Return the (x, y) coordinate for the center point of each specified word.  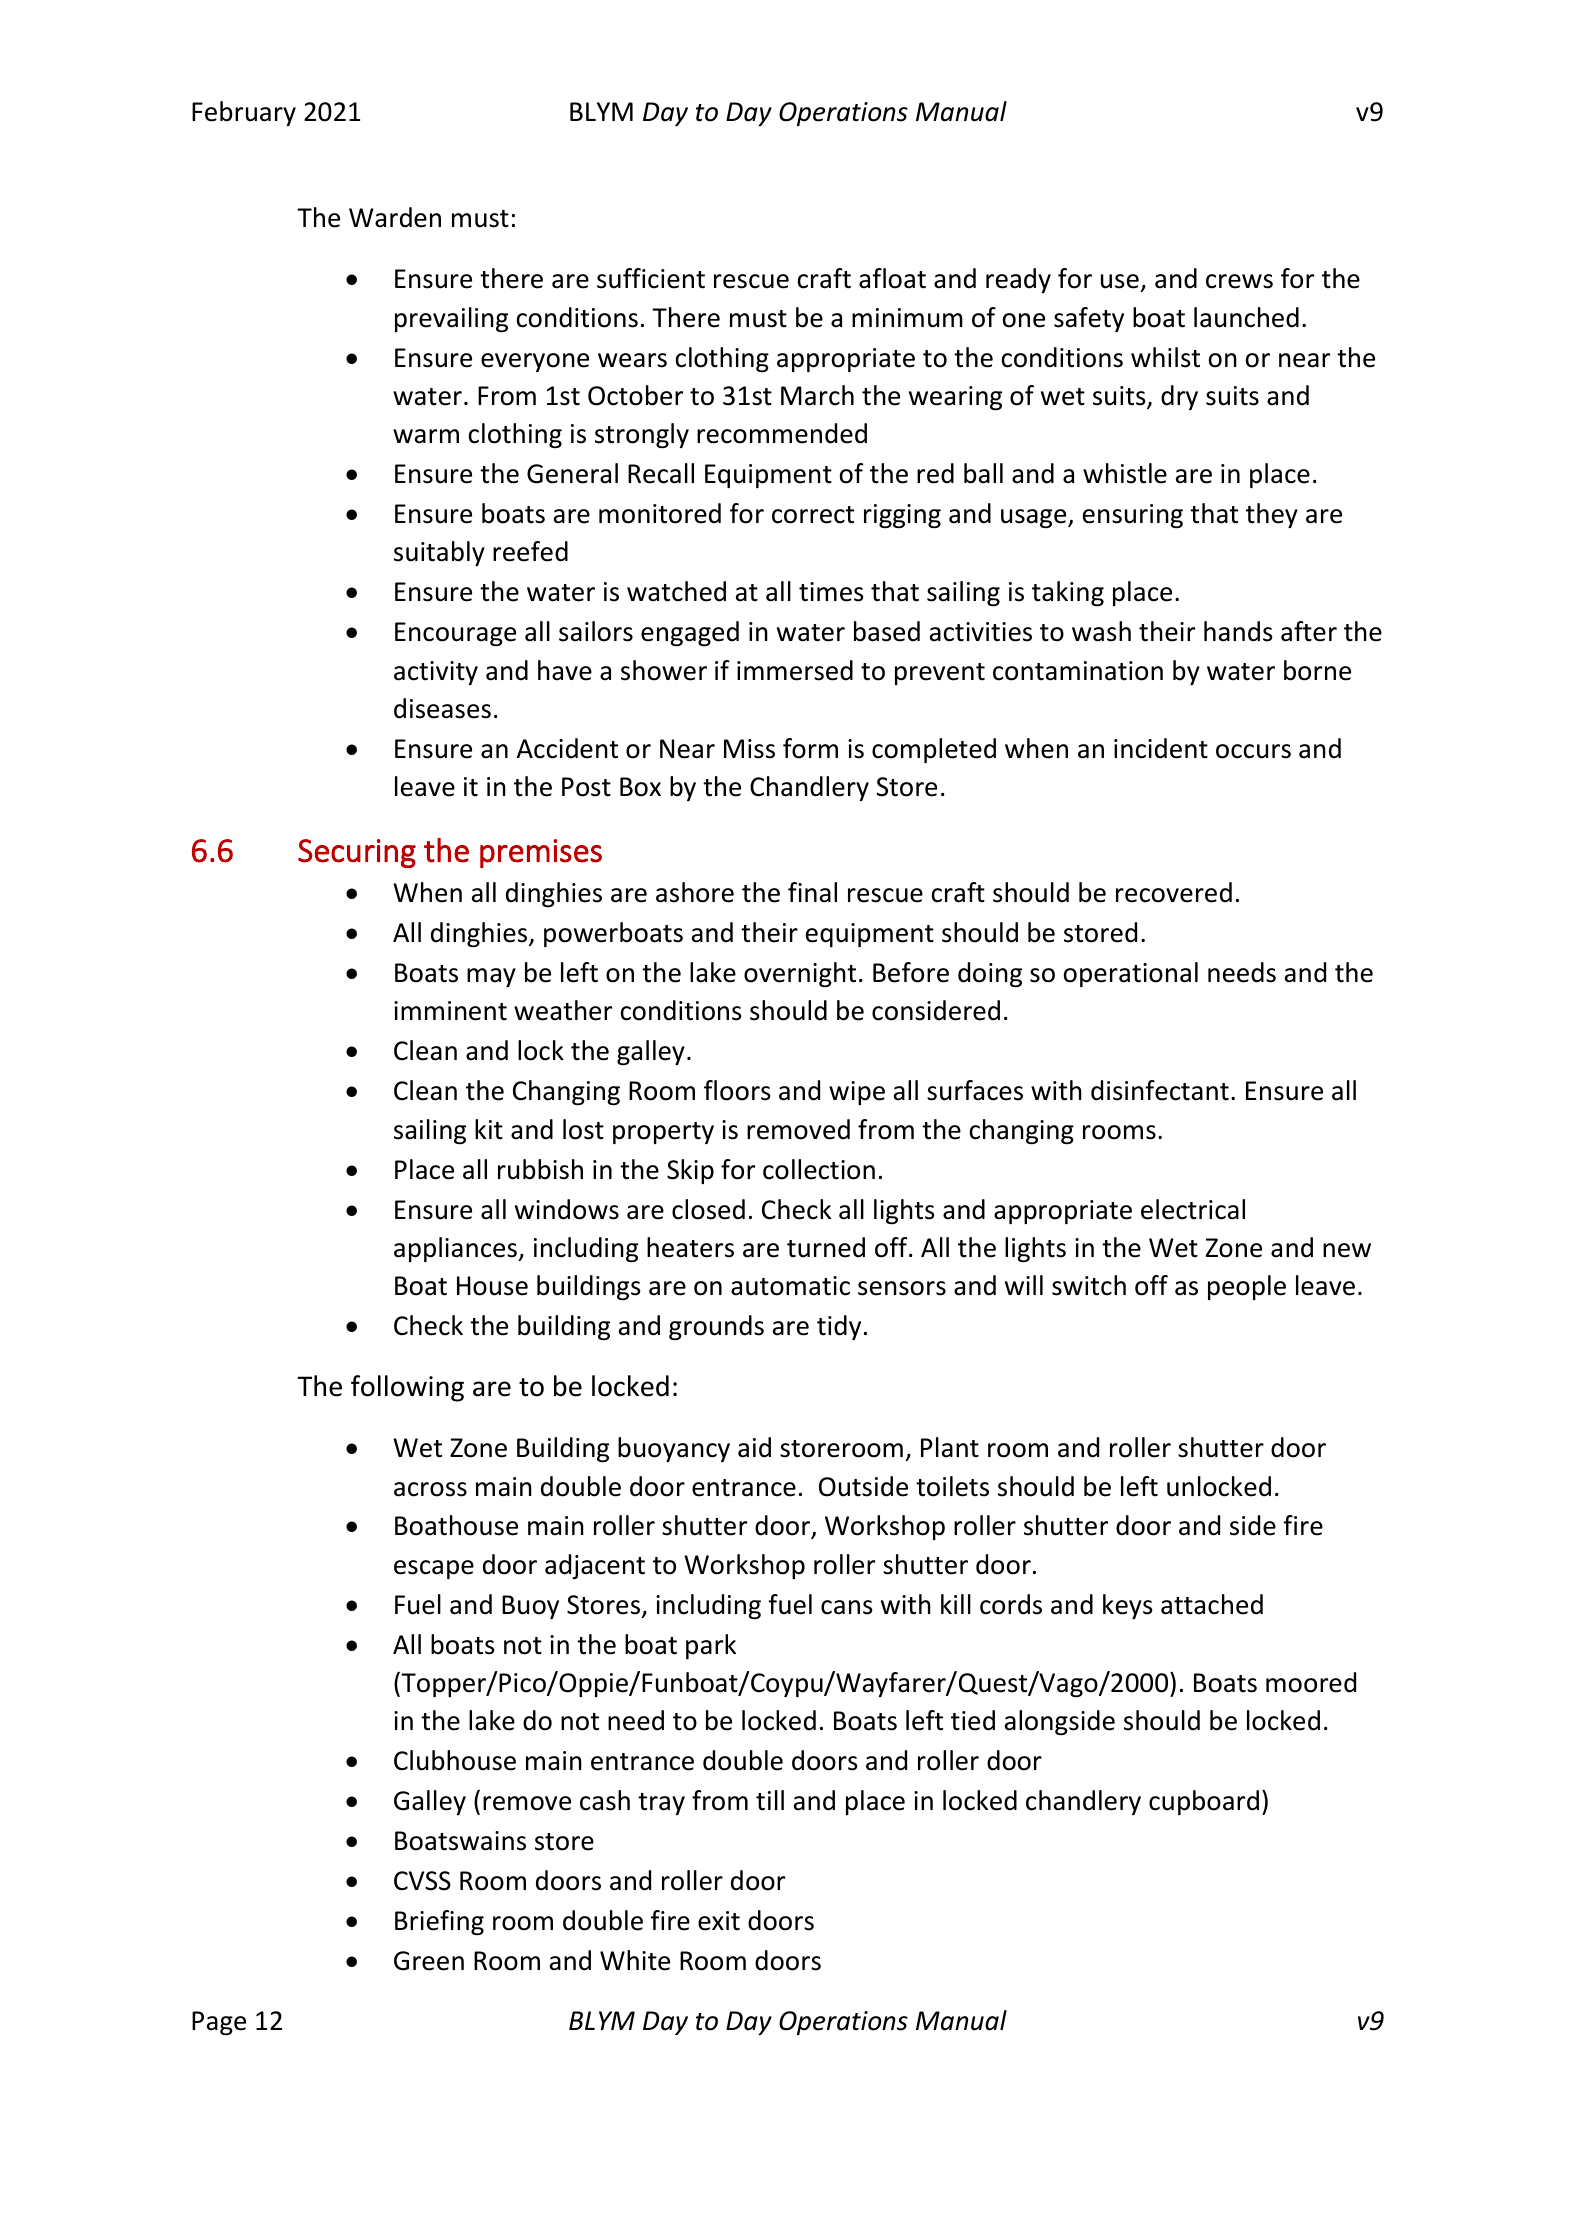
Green (429, 1961)
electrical (1193, 1209)
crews (1239, 281)
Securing (357, 853)
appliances (456, 1249)
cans (847, 1607)
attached (1212, 1604)
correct (813, 515)
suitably (439, 553)
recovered (1174, 892)
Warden (395, 217)
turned (826, 1247)
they (1272, 515)
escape (434, 1569)
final (812, 892)
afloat (892, 278)
